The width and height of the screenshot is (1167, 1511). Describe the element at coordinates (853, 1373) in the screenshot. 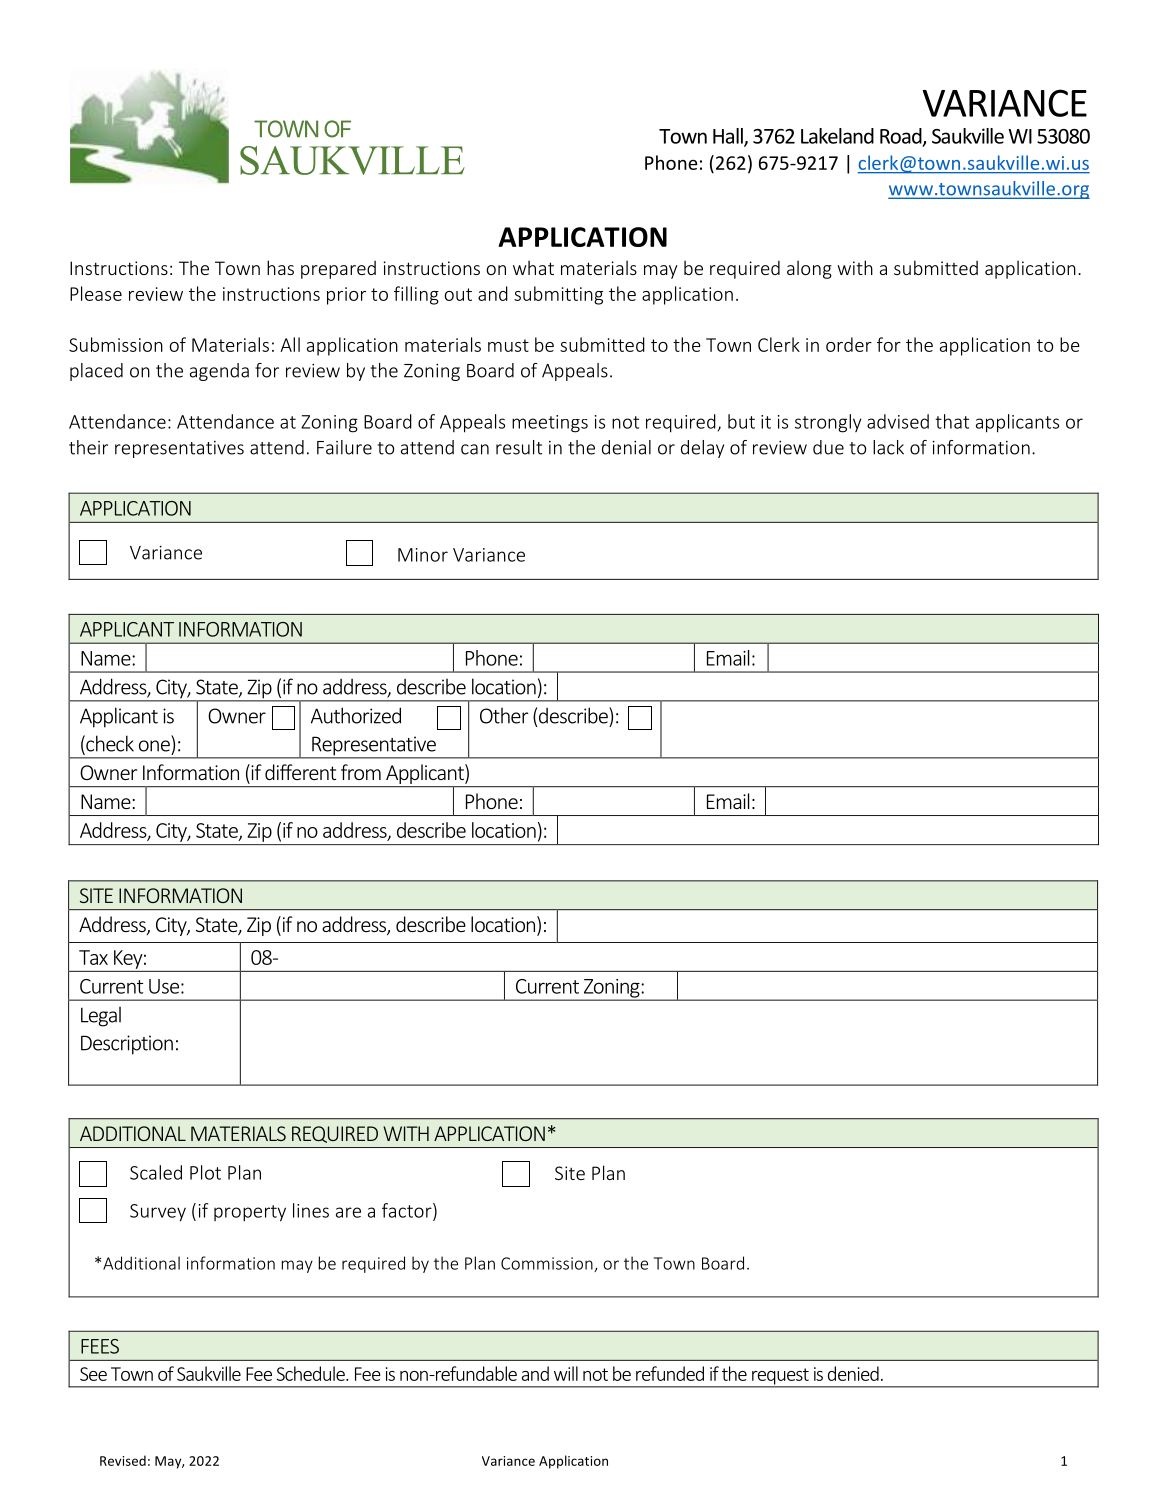

I see `denied` at that location.
